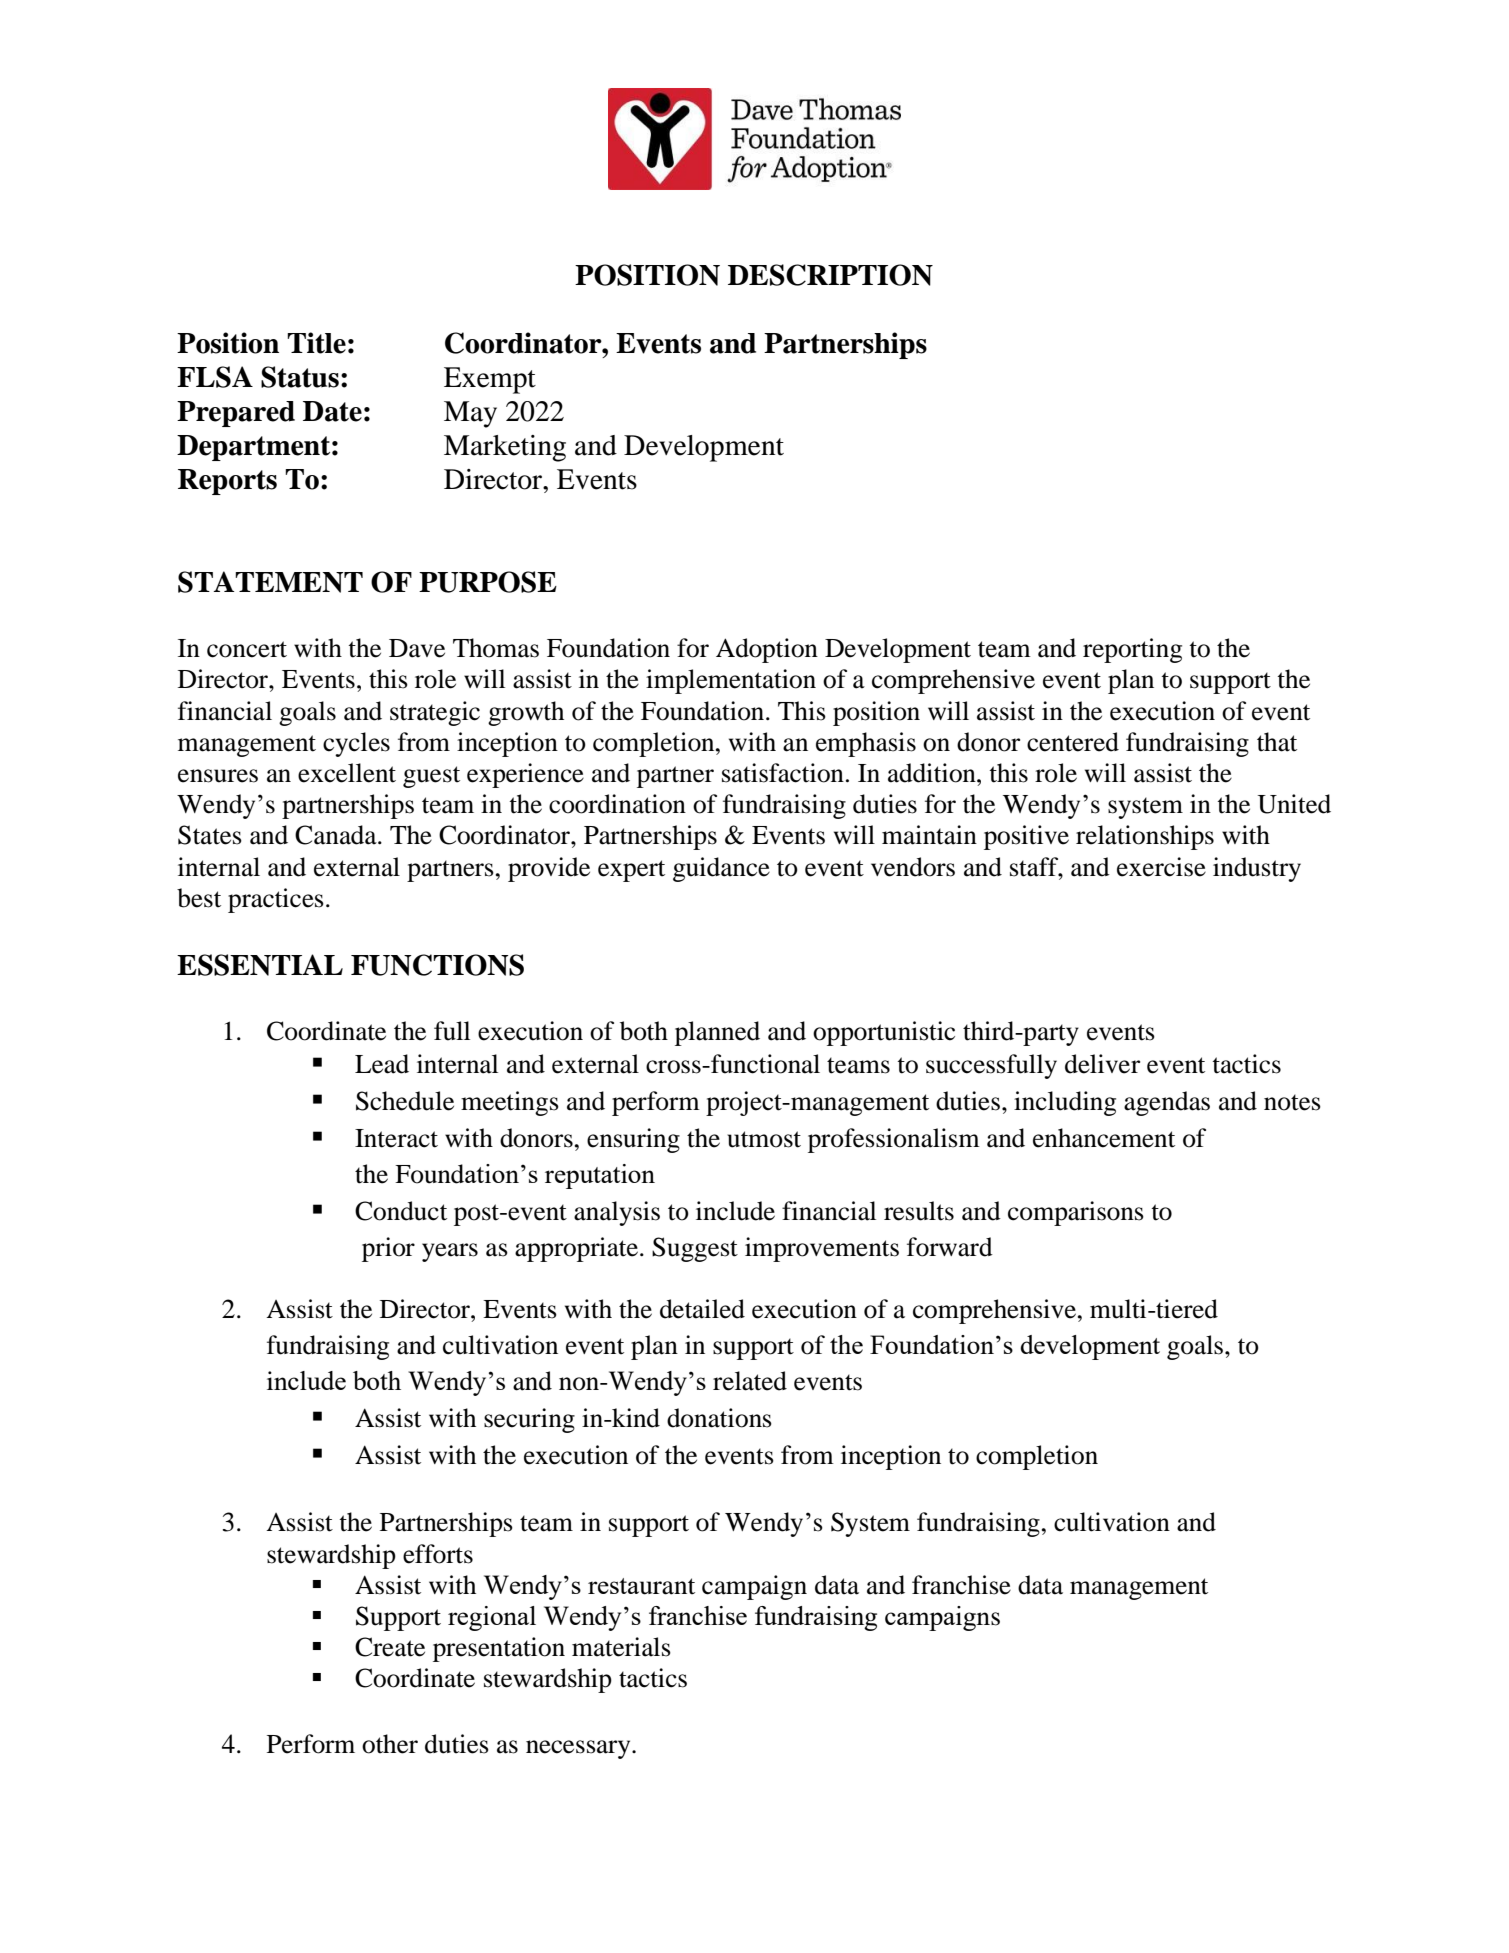 The image size is (1509, 1953). I want to click on Lead, so click(382, 1064).
